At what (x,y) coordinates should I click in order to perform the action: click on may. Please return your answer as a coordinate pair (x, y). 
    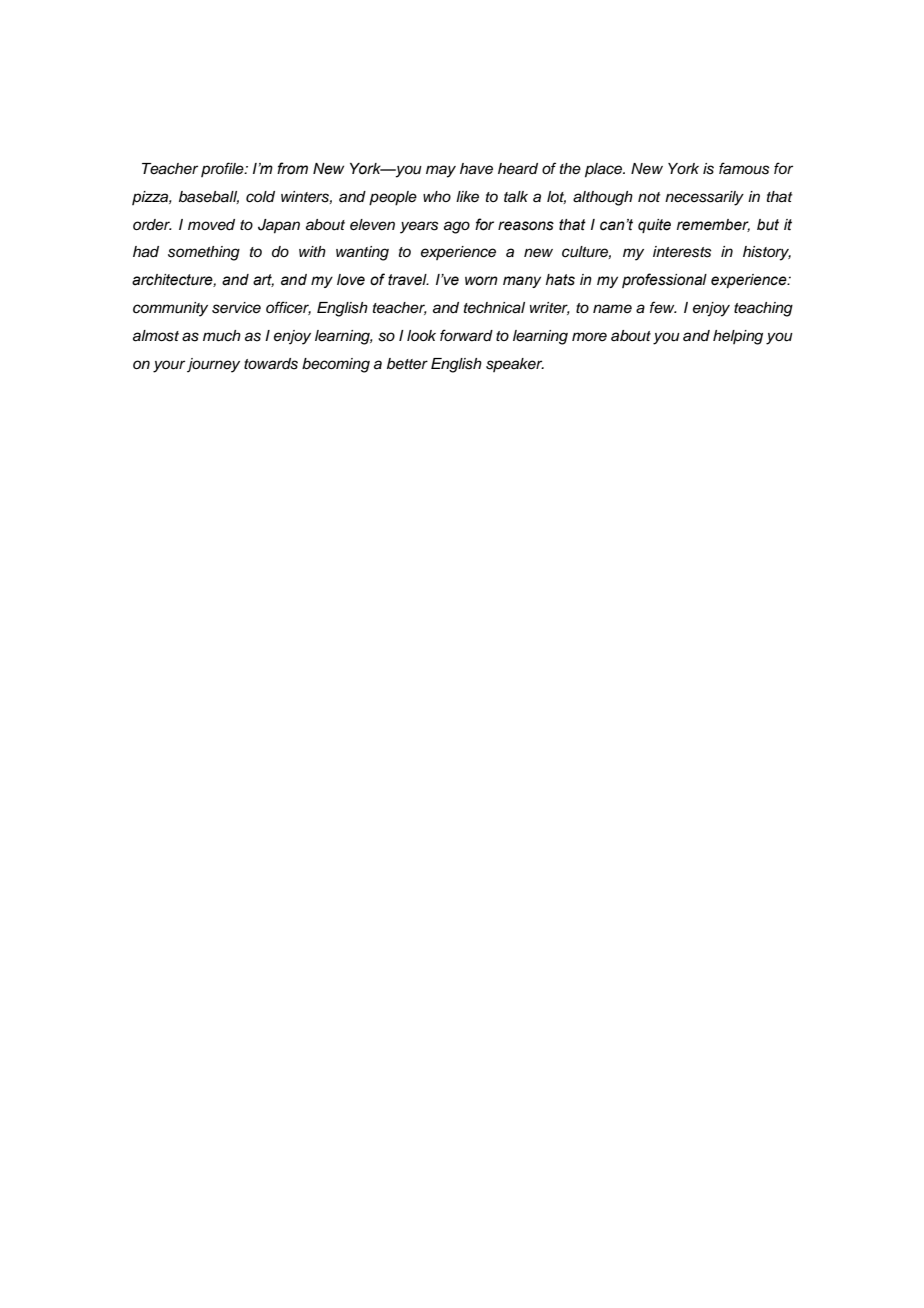
    Looking at the image, I should click on (441, 171).
